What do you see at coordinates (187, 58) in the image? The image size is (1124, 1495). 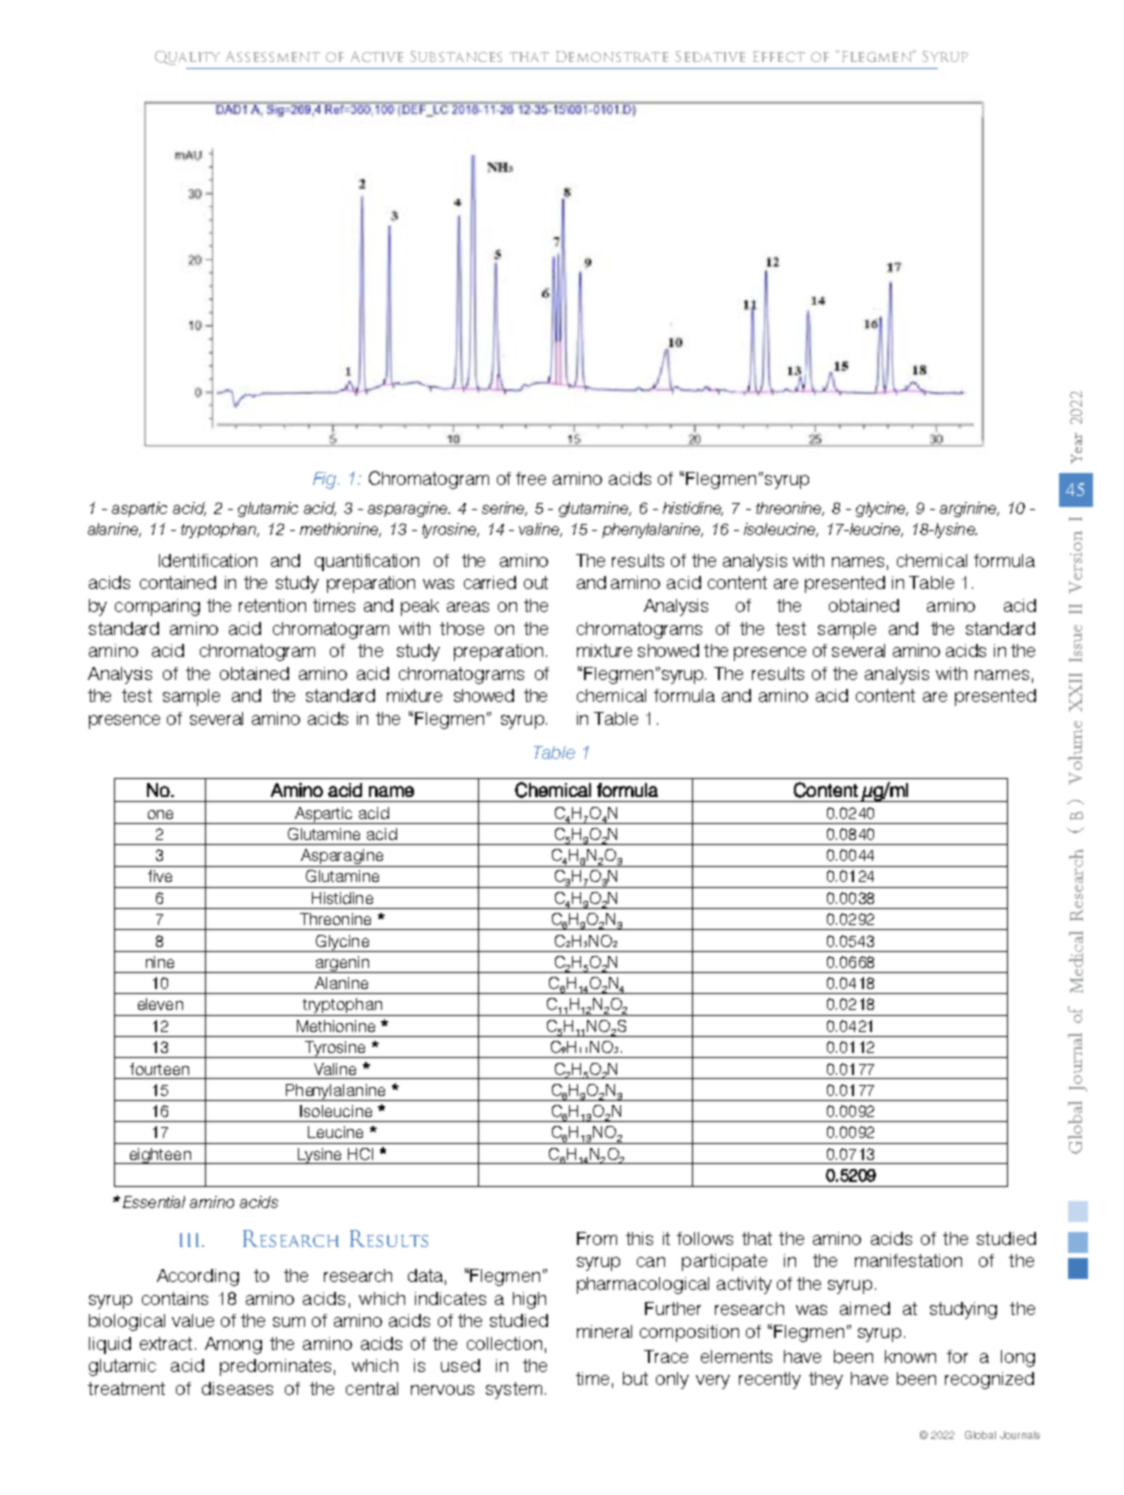 I see `Quality` at bounding box center [187, 58].
